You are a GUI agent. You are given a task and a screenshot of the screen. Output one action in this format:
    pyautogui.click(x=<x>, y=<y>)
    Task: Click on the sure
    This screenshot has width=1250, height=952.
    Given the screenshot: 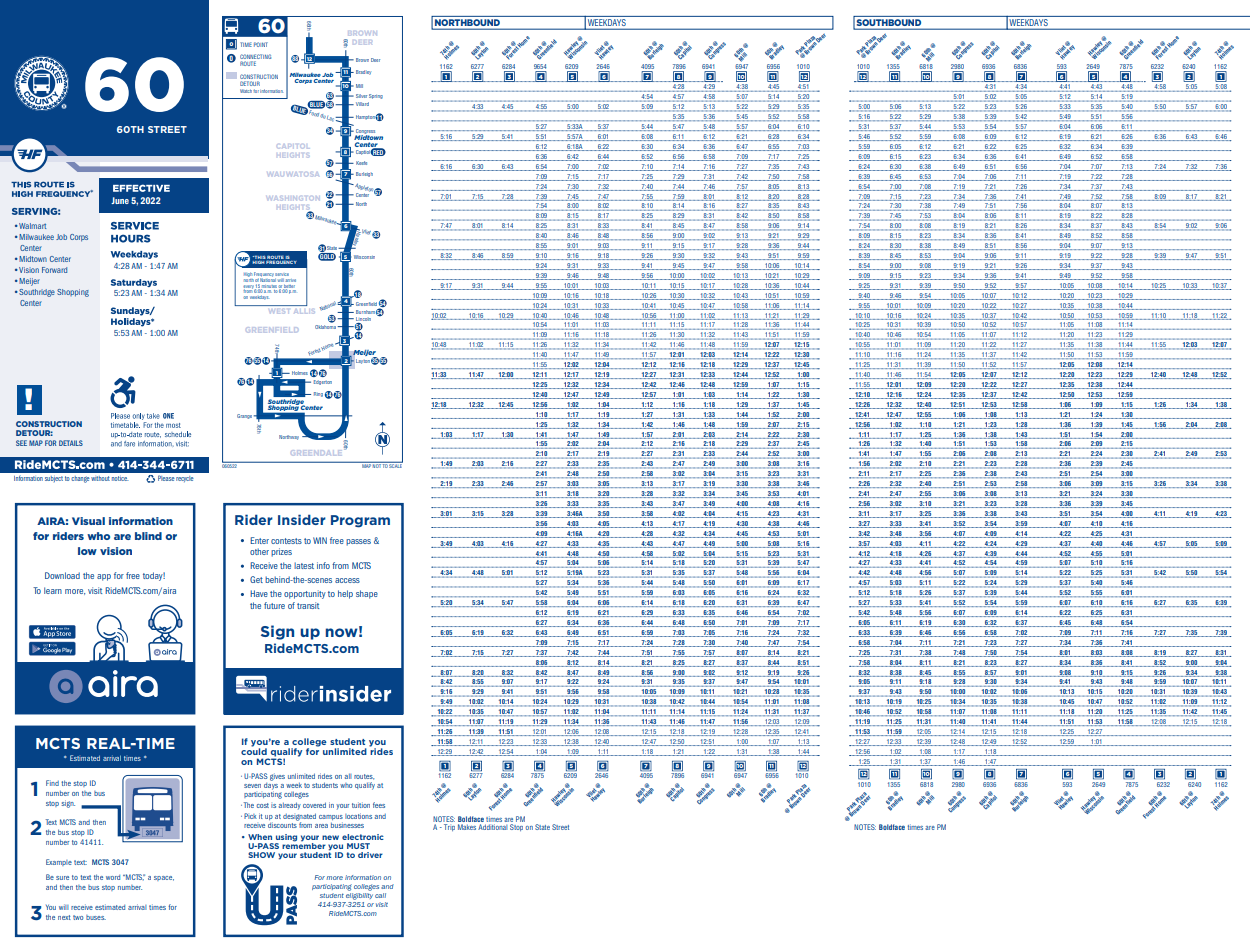 What is the action you would take?
    pyautogui.click(x=62, y=878)
